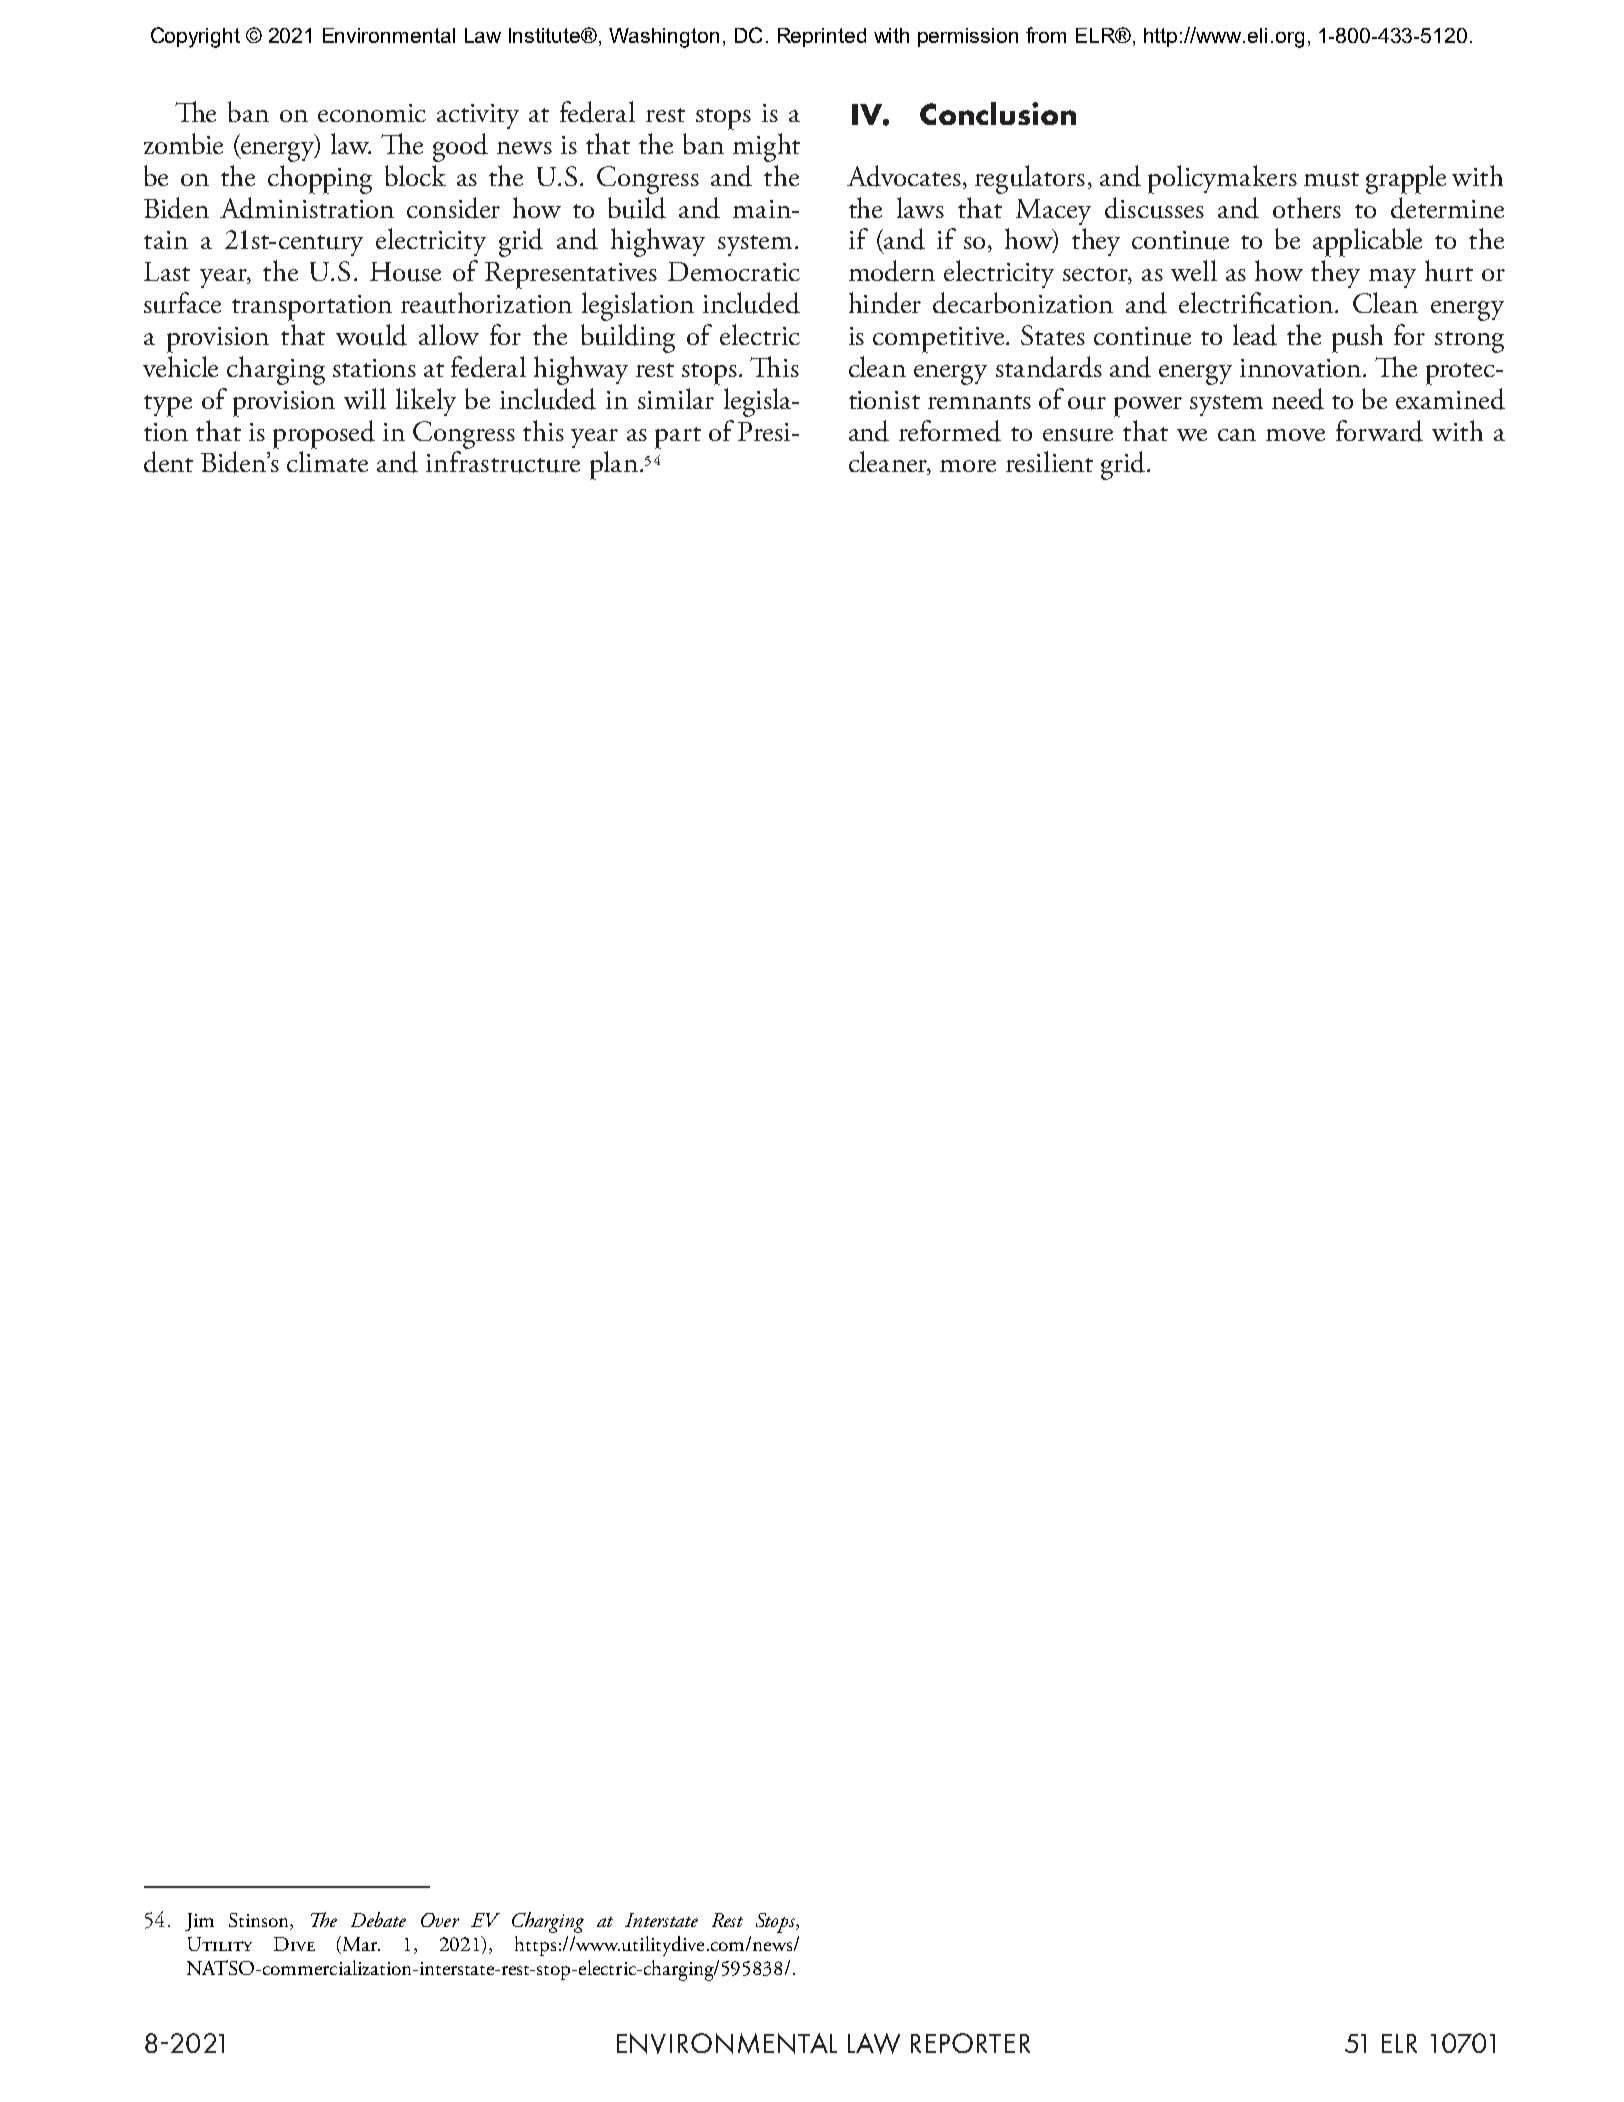  What do you see at coordinates (361, 1944) in the page?
I see `Mar` at bounding box center [361, 1944].
